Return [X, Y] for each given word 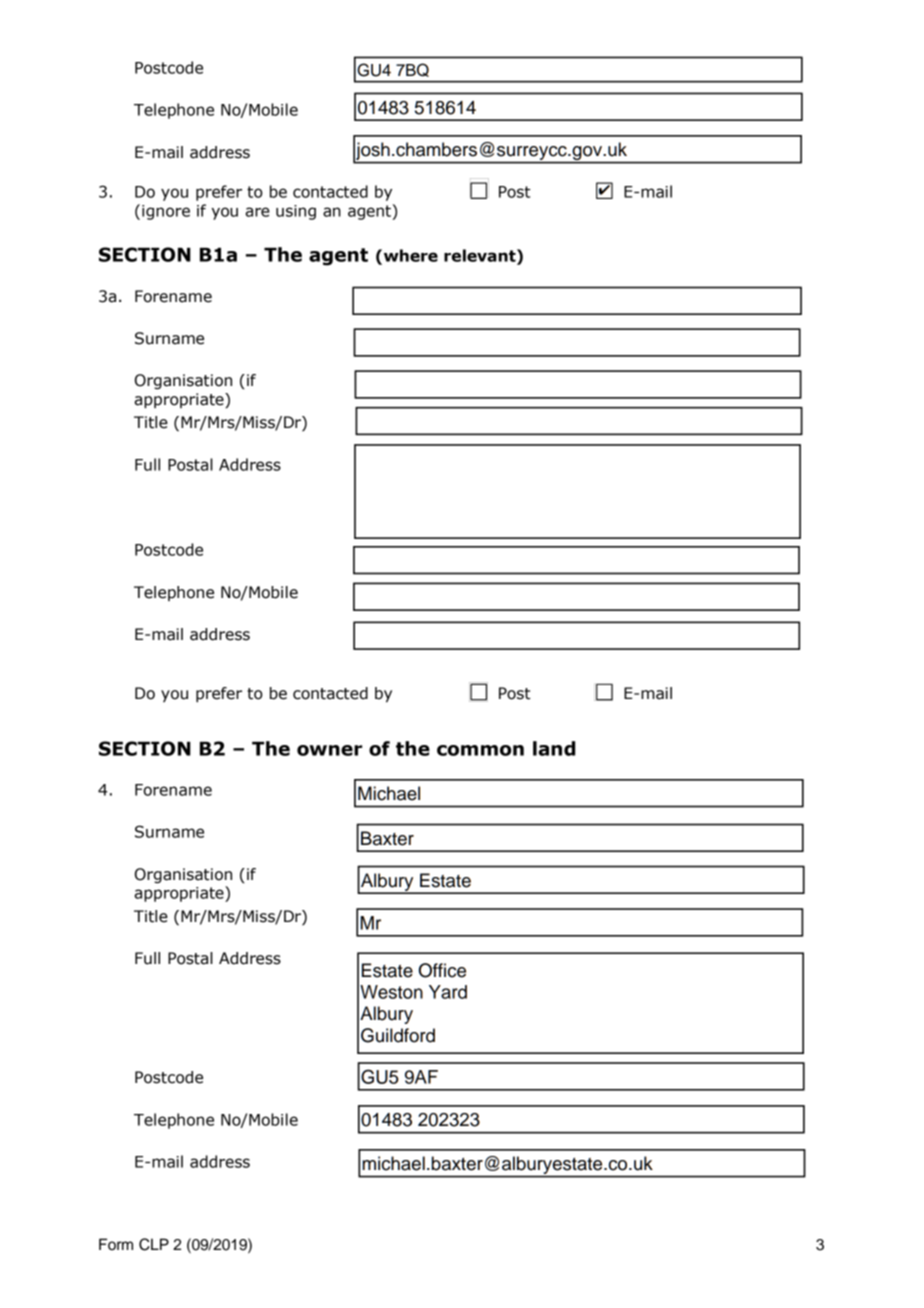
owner [329, 750]
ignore [166, 212]
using [296, 212]
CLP [154, 1244]
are [258, 212]
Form [116, 1244]
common [480, 750]
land [554, 748]
